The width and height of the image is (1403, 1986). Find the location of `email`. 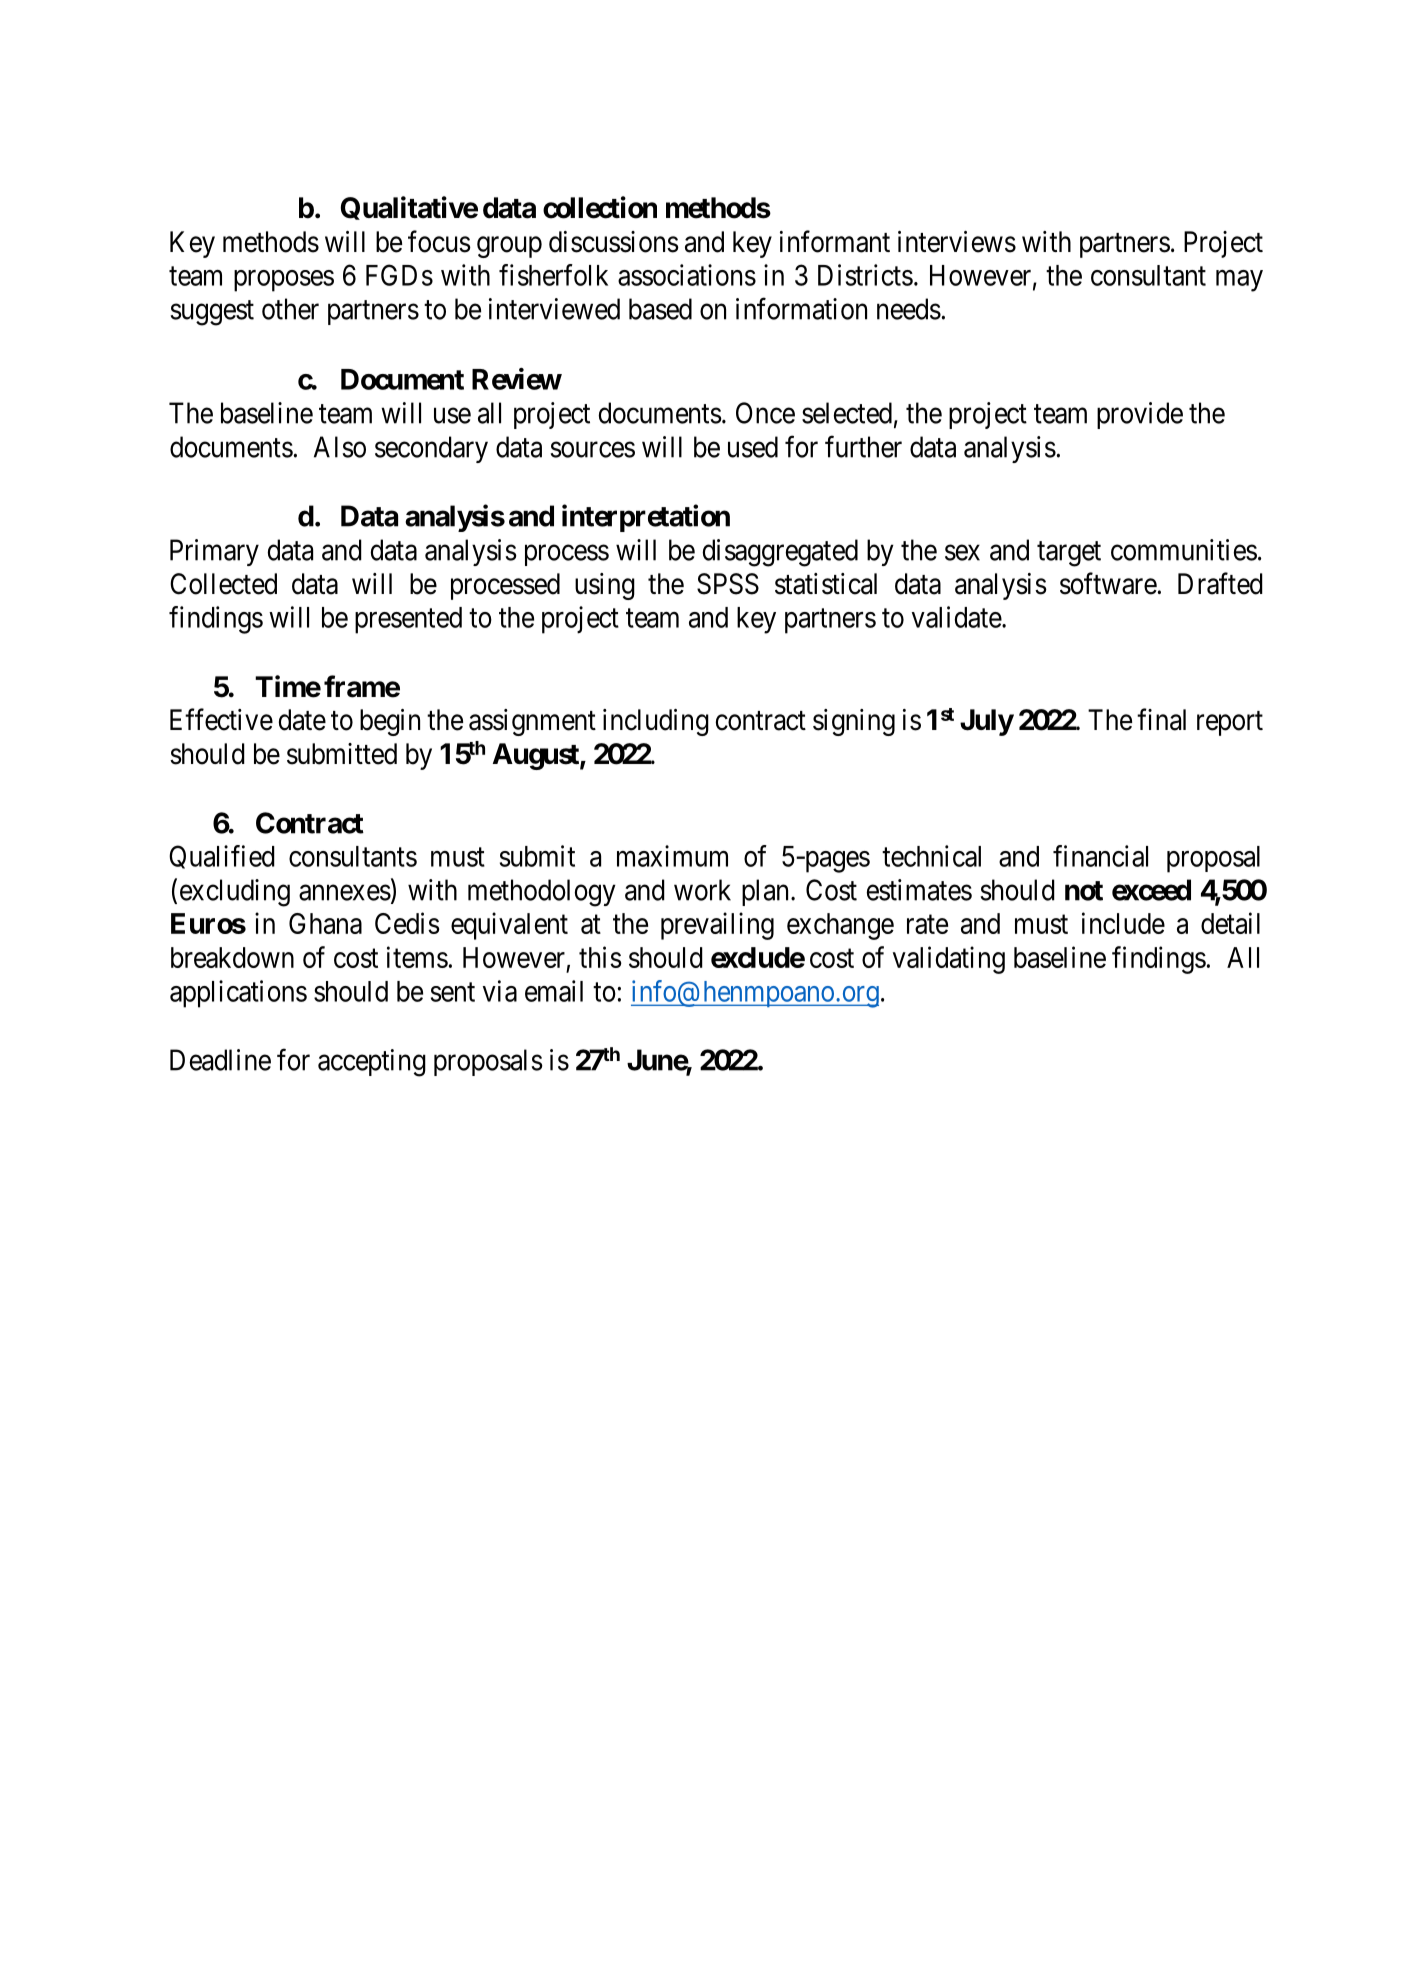

email is located at coordinates (554, 991).
